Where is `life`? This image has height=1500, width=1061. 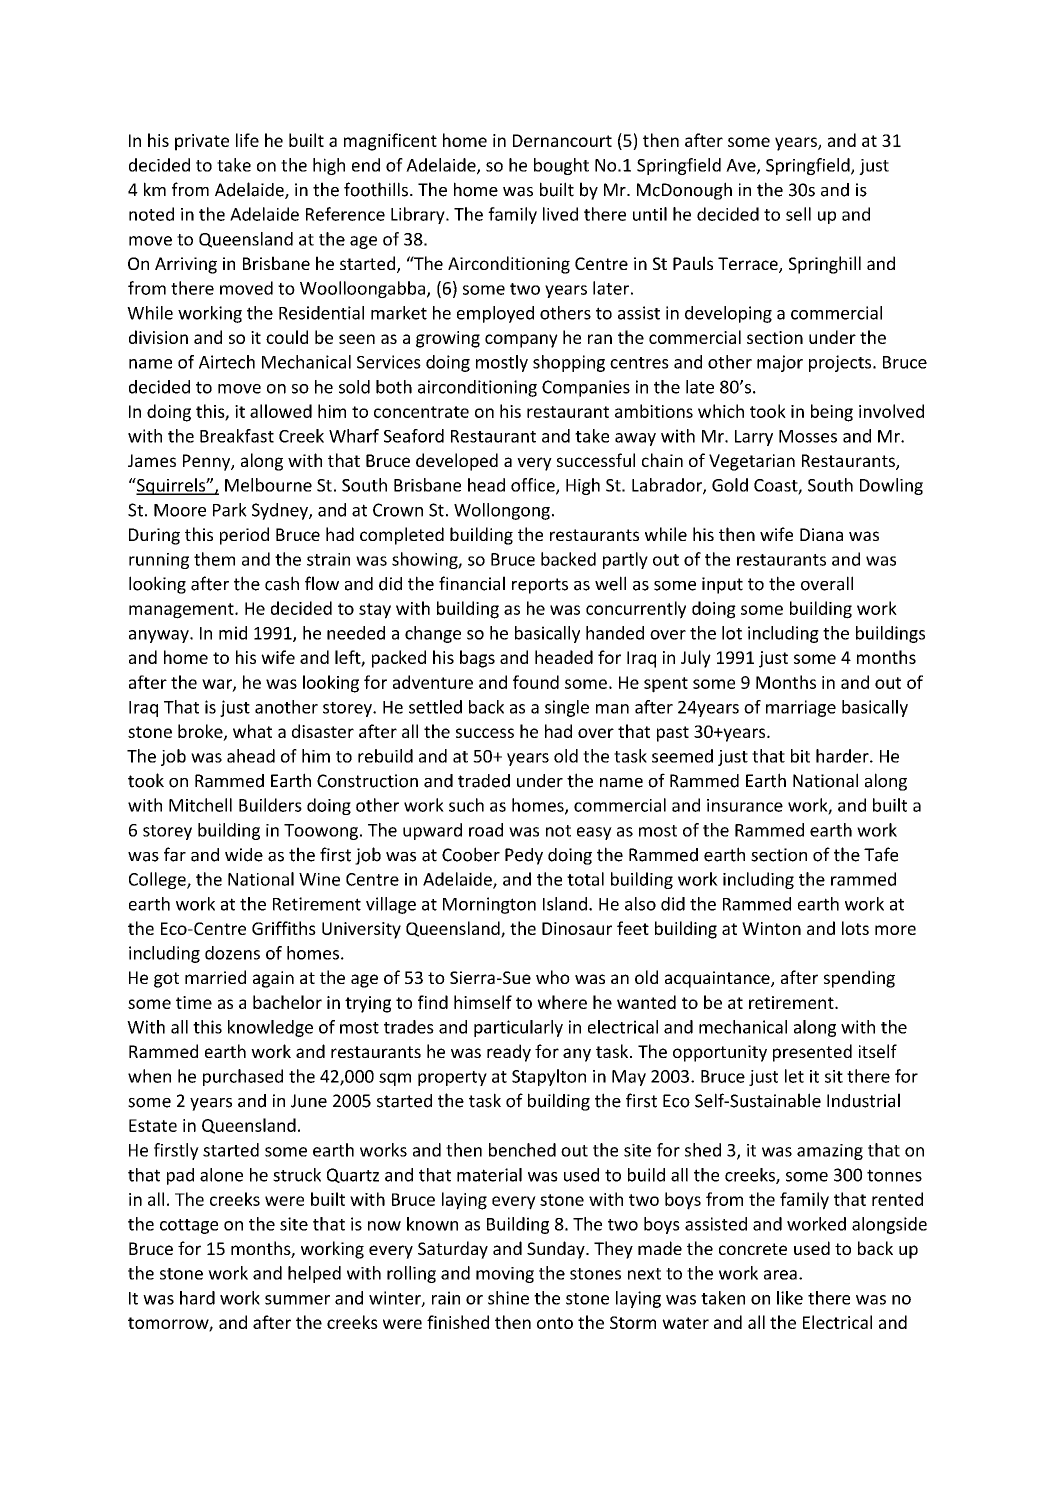
life is located at coordinates (247, 140).
